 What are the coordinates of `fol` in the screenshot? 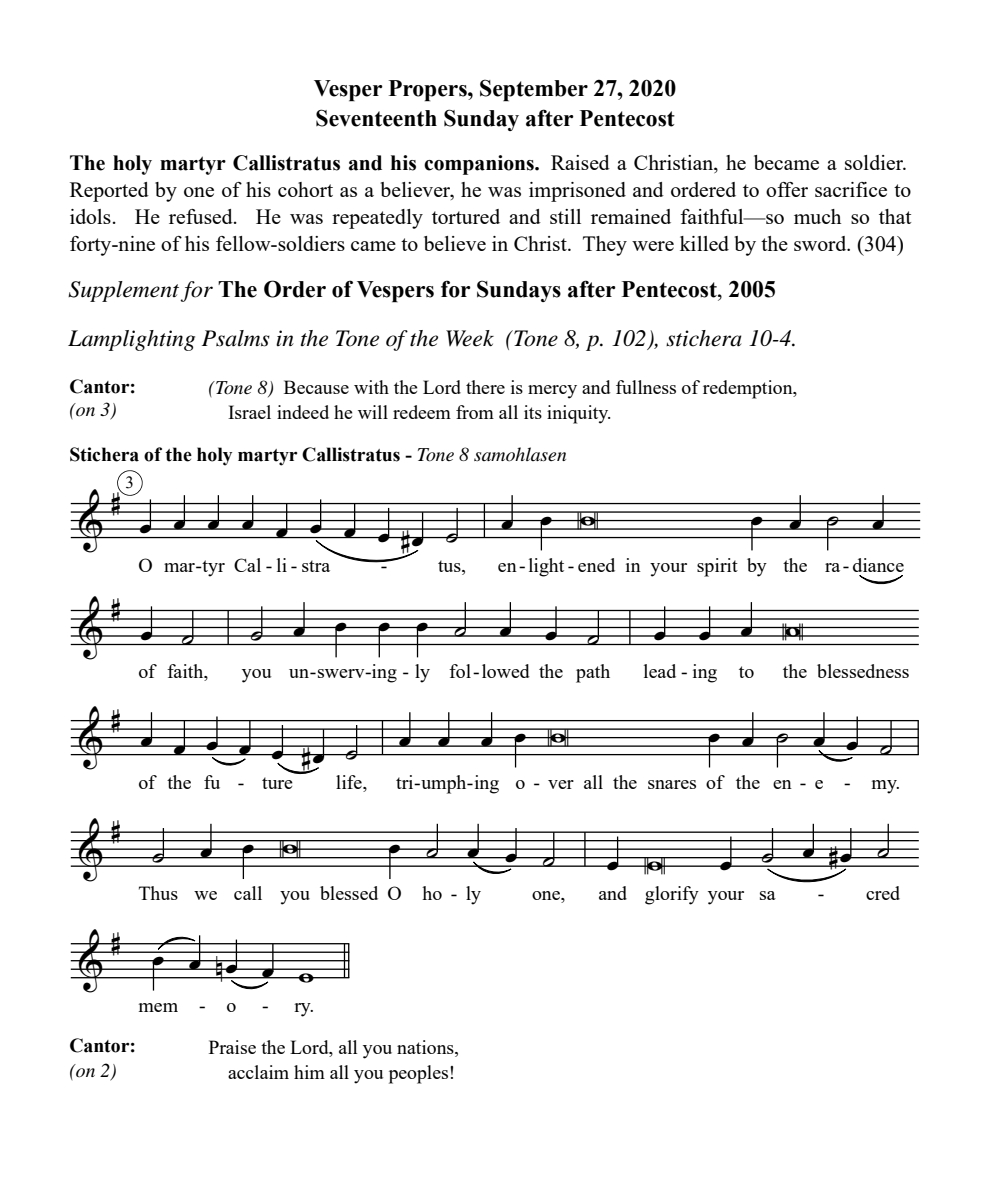 It's located at (460, 671).
